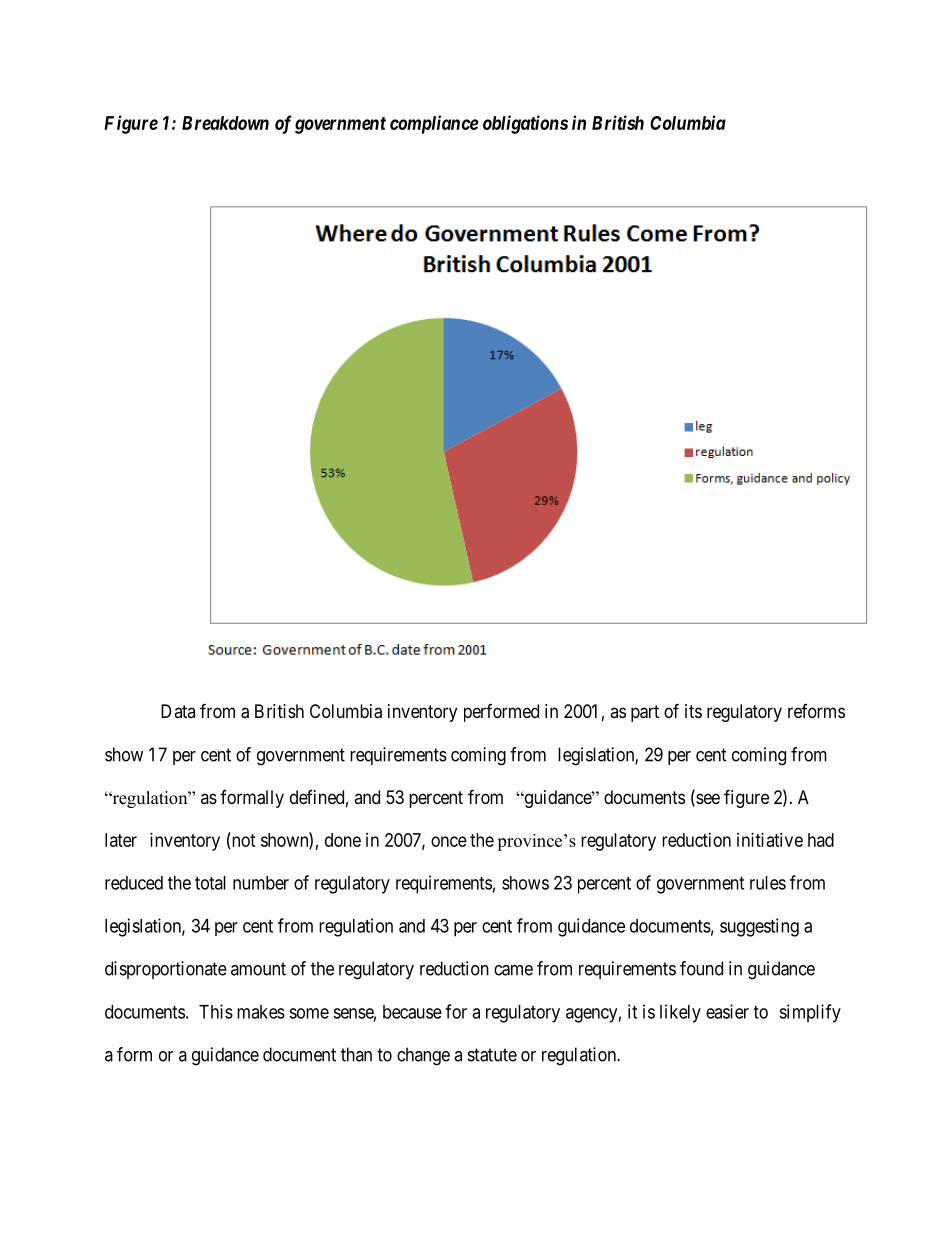 The height and width of the document is (1233, 952). What do you see at coordinates (434, 124) in the document?
I see `compliance` at bounding box center [434, 124].
